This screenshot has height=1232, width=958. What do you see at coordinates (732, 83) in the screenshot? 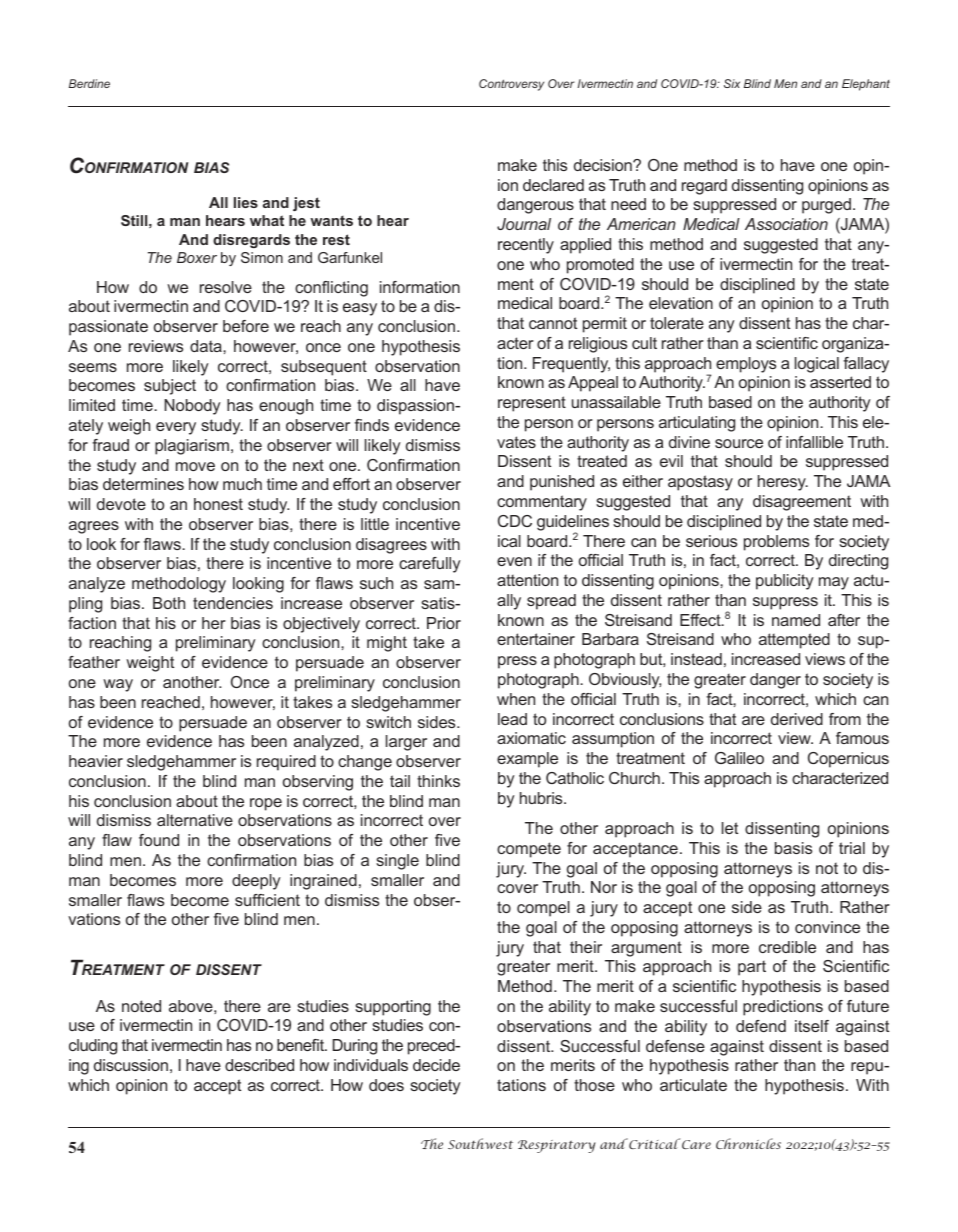
I see `Six` at bounding box center [732, 83].
